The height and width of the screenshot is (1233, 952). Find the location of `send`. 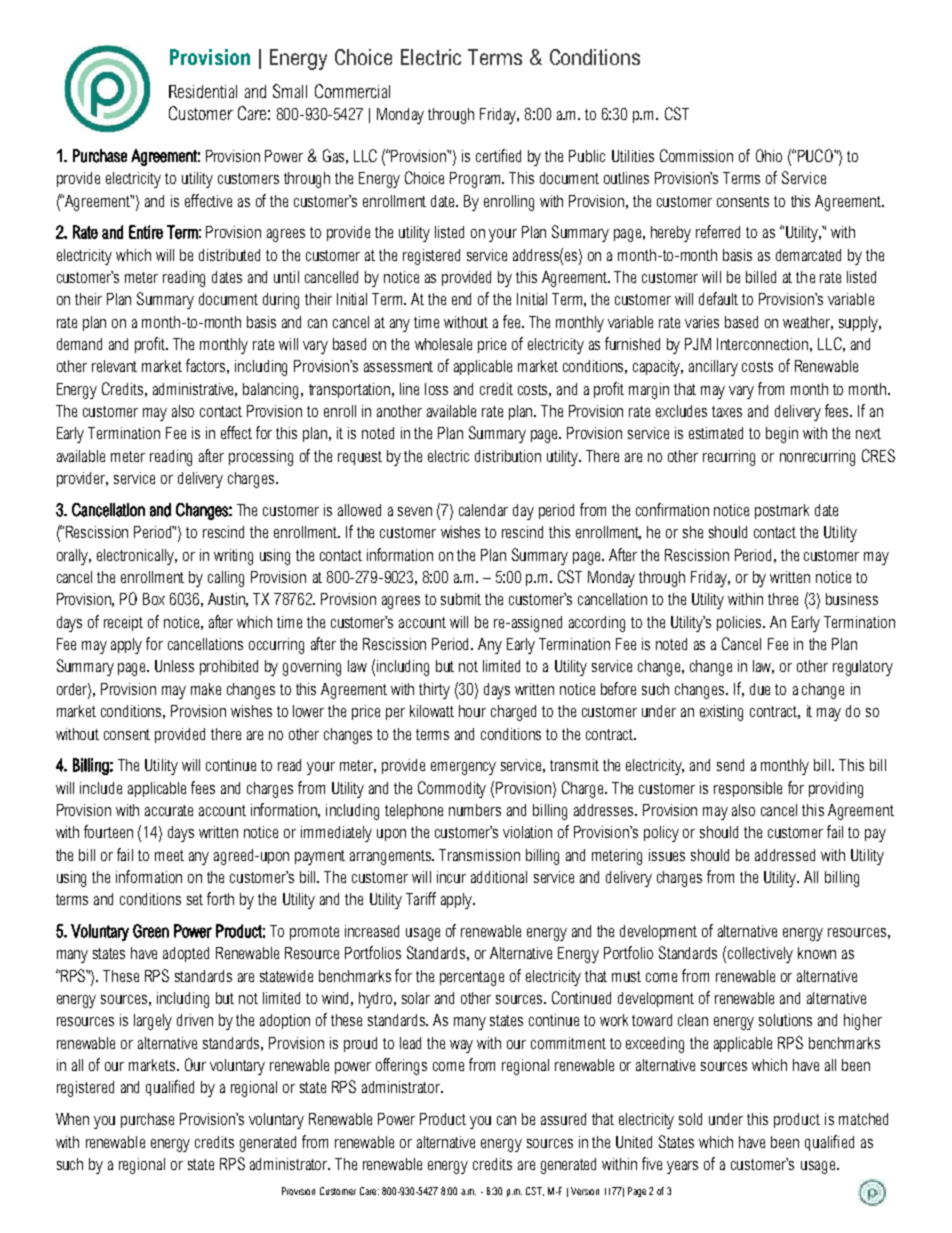

send is located at coordinates (730, 765).
